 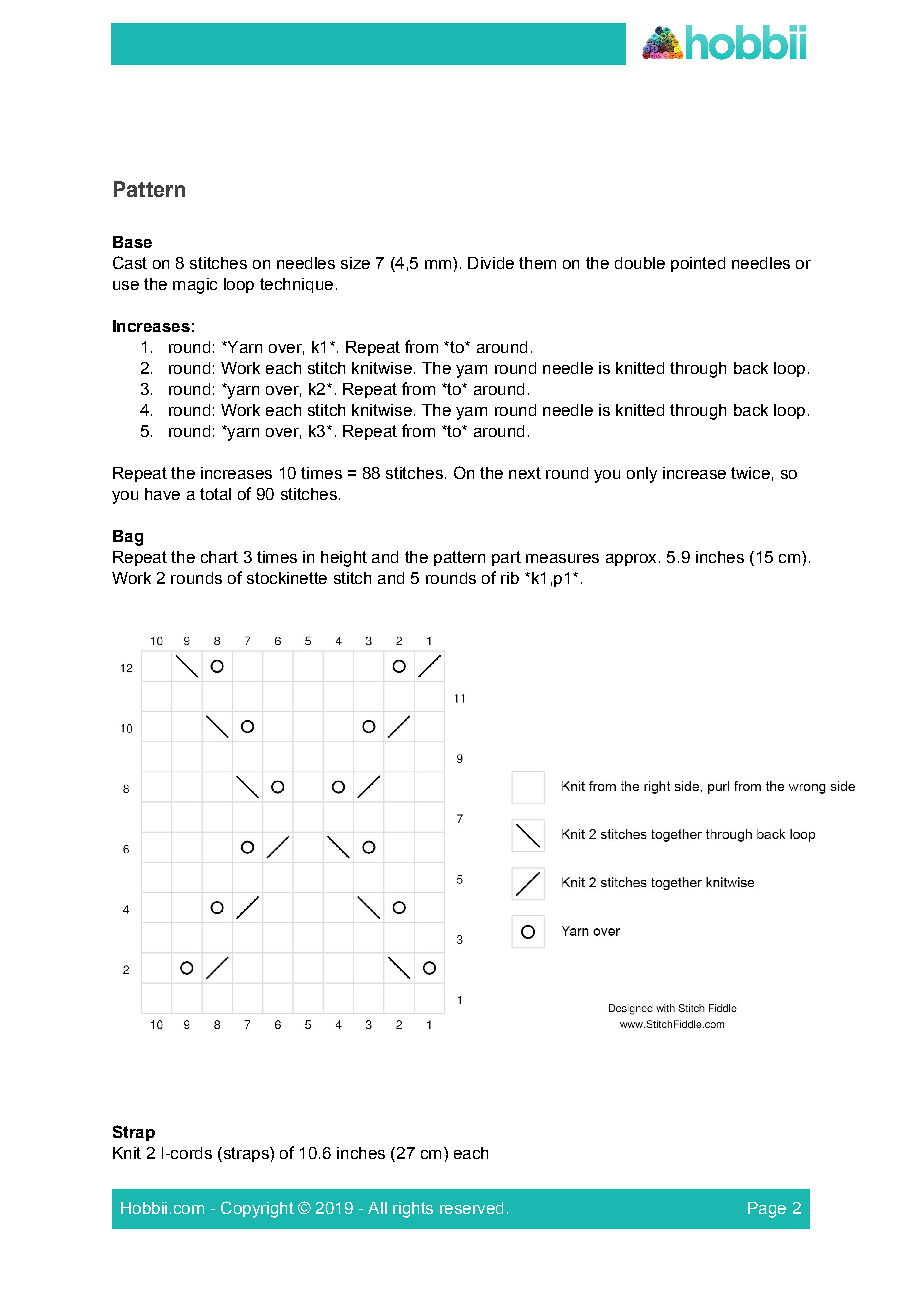 What do you see at coordinates (631, 560) in the screenshot?
I see `approx` at bounding box center [631, 560].
